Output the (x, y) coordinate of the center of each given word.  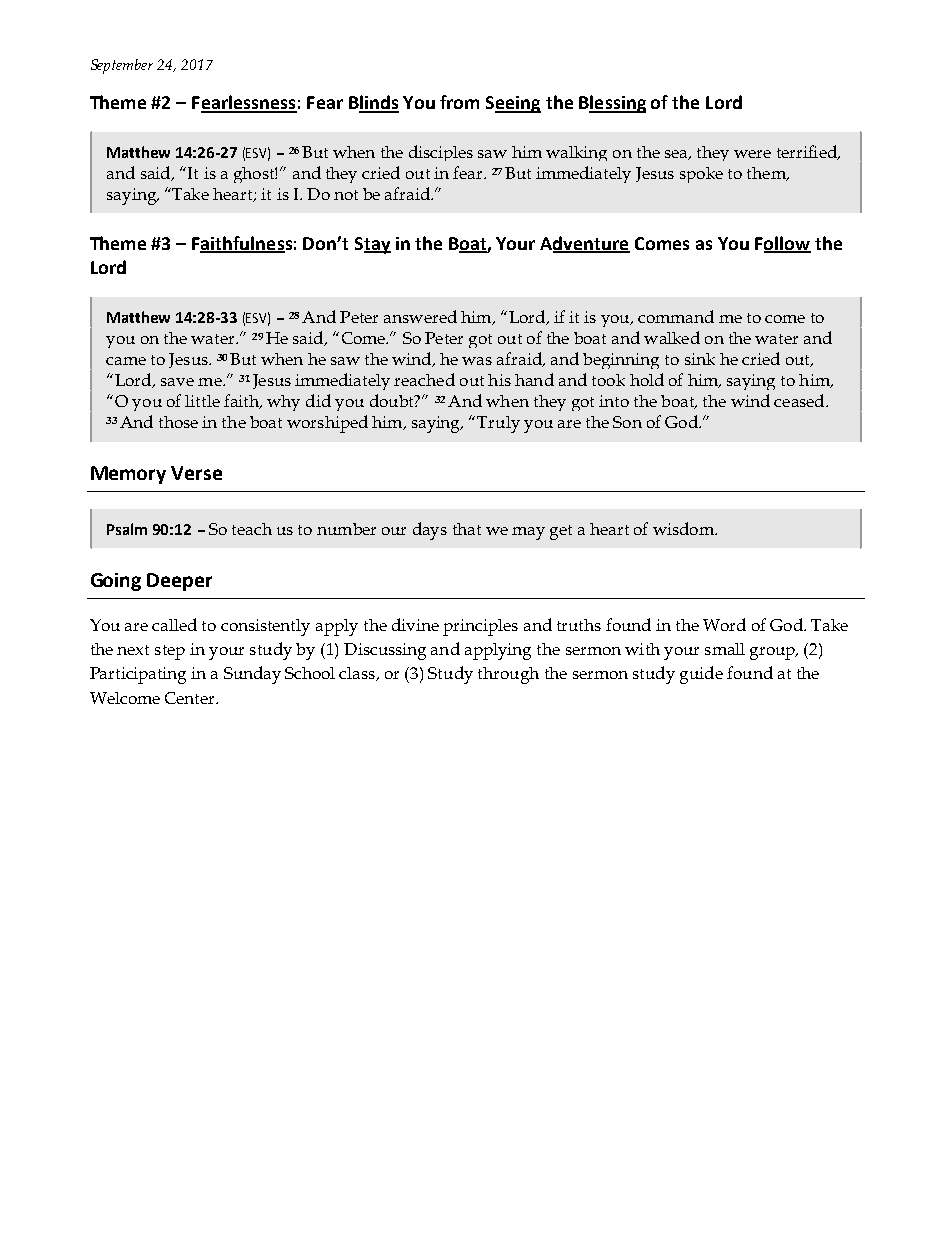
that (467, 529)
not (346, 195)
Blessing (612, 104)
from (459, 102)
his (499, 380)
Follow (783, 244)
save (177, 382)
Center (191, 698)
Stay (373, 245)
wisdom (684, 528)
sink (700, 359)
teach (252, 529)
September (122, 66)
